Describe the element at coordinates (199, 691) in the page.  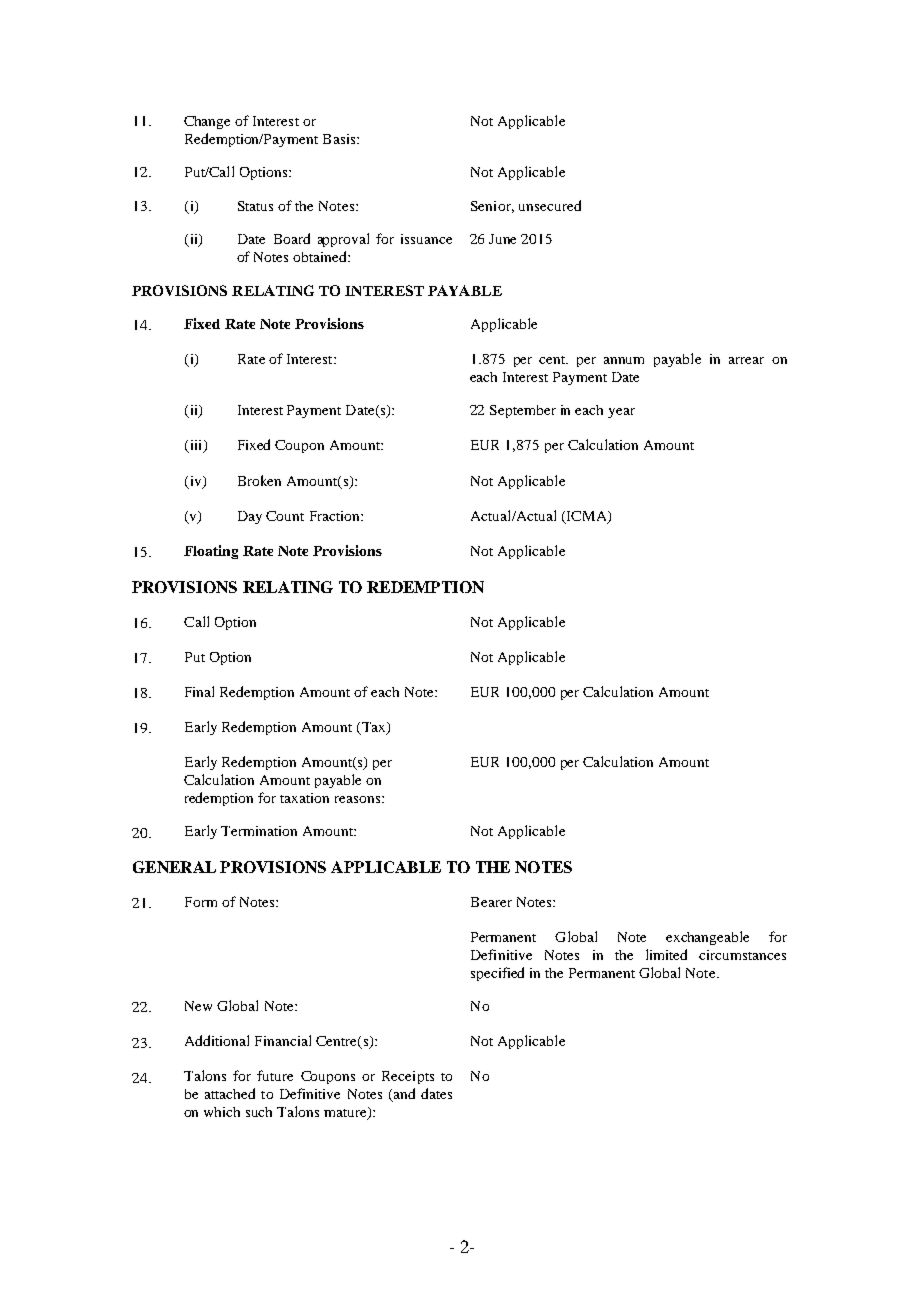
I see `Final` at that location.
